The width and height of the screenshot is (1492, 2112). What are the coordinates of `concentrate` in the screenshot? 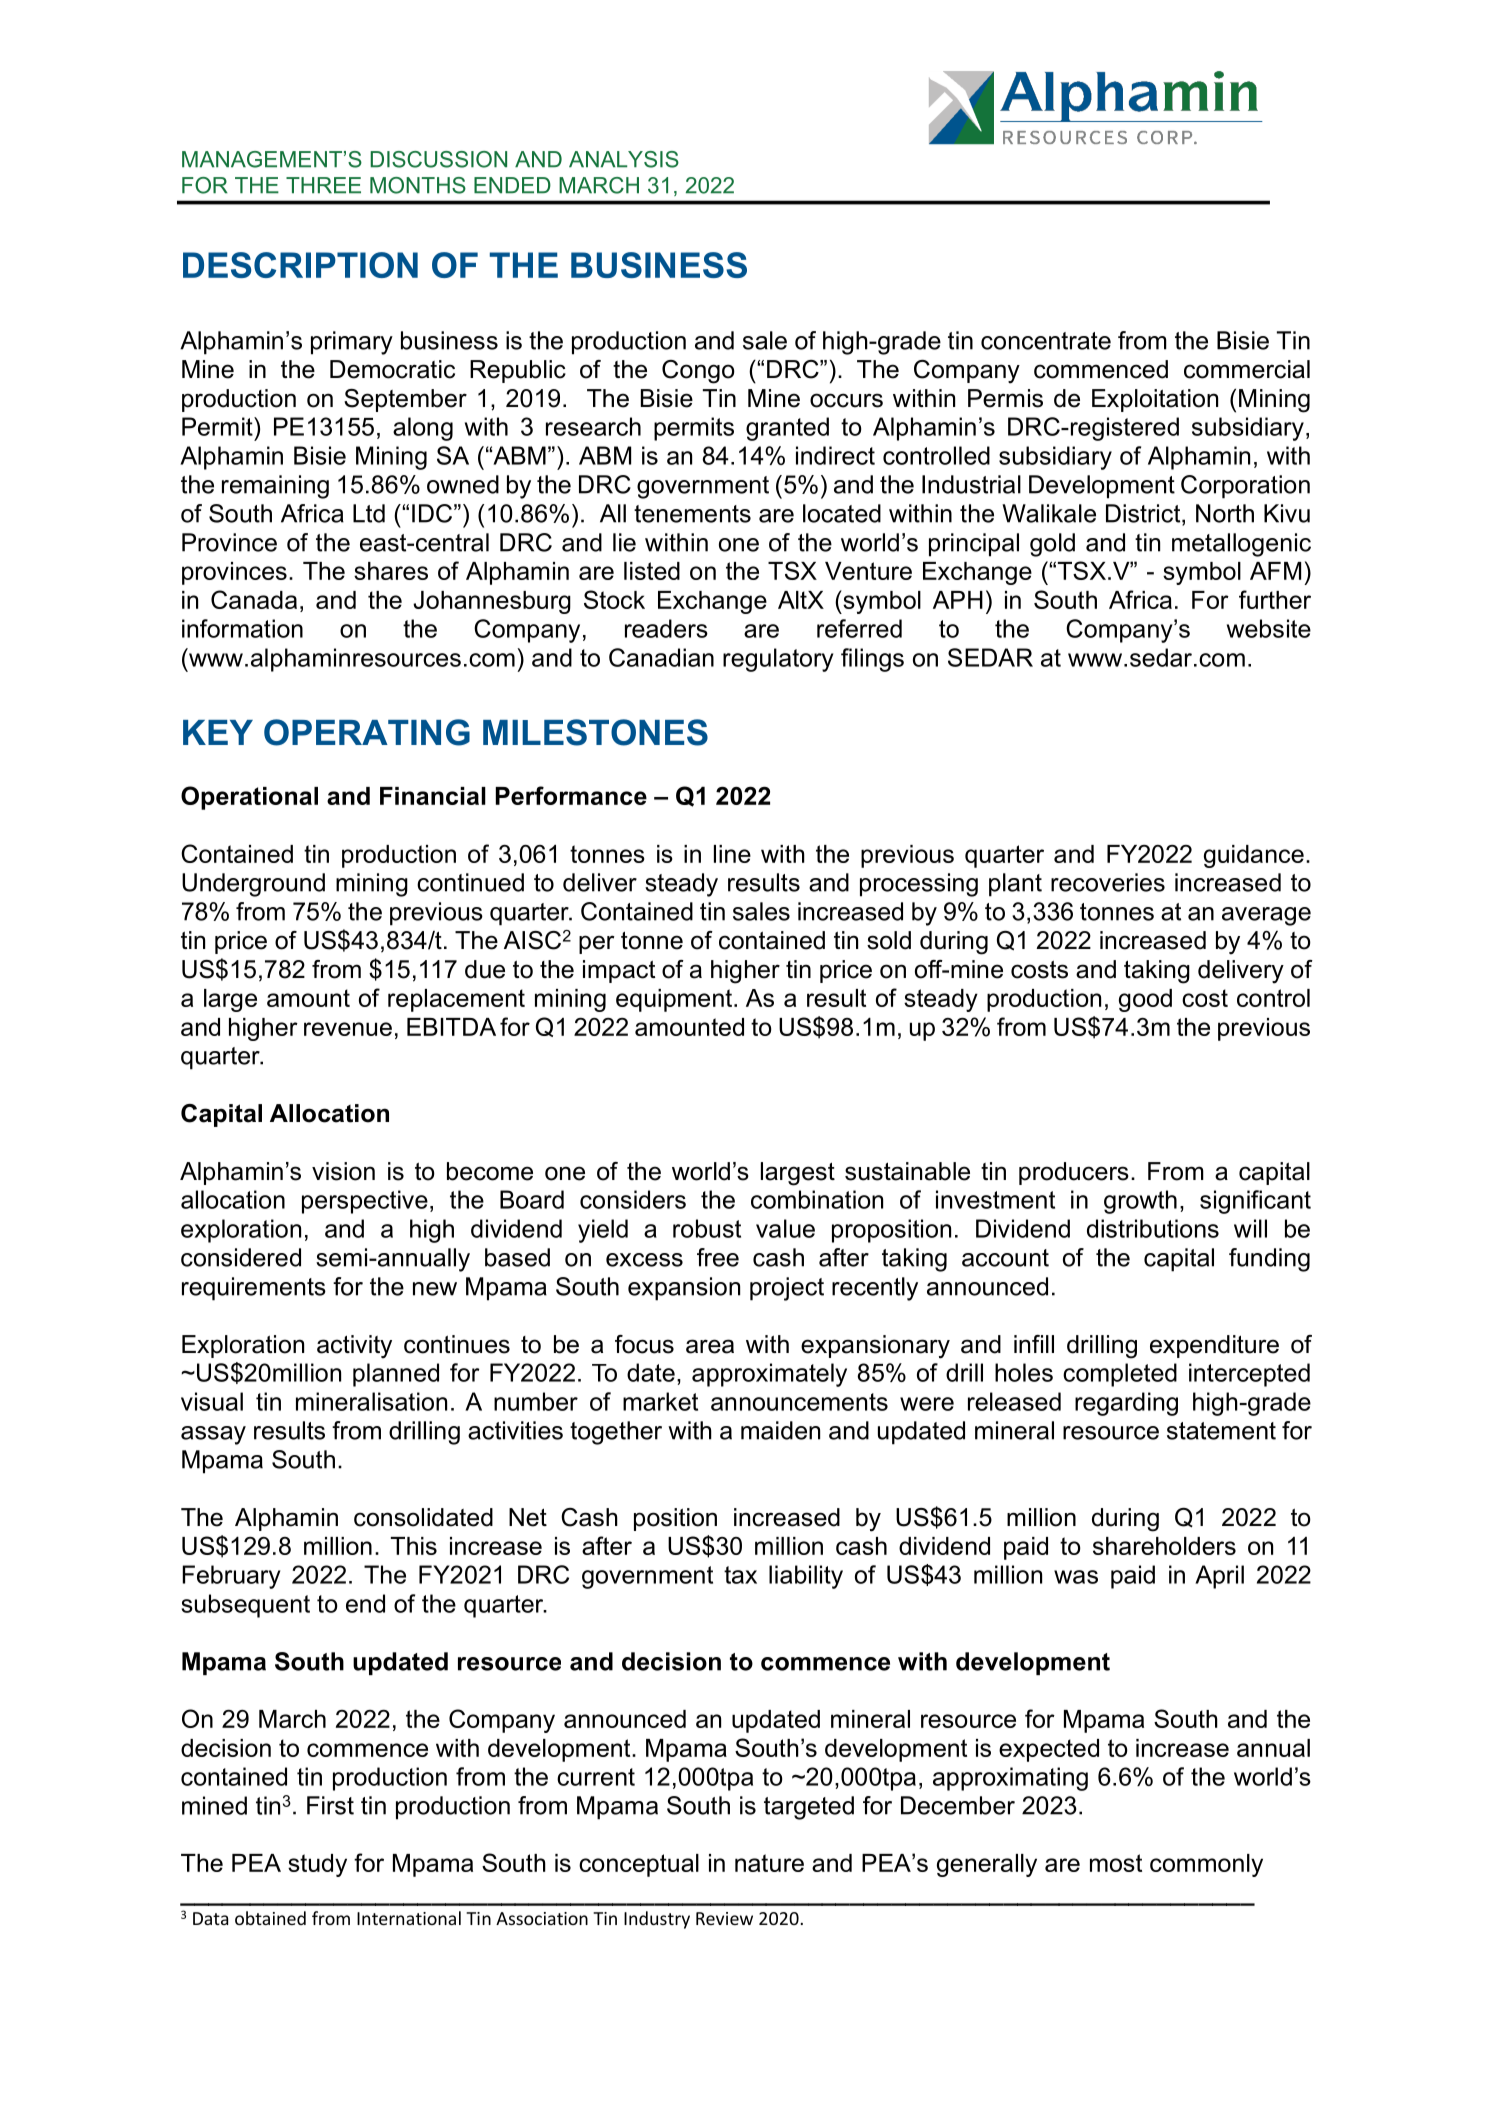 It's located at (1046, 341).
